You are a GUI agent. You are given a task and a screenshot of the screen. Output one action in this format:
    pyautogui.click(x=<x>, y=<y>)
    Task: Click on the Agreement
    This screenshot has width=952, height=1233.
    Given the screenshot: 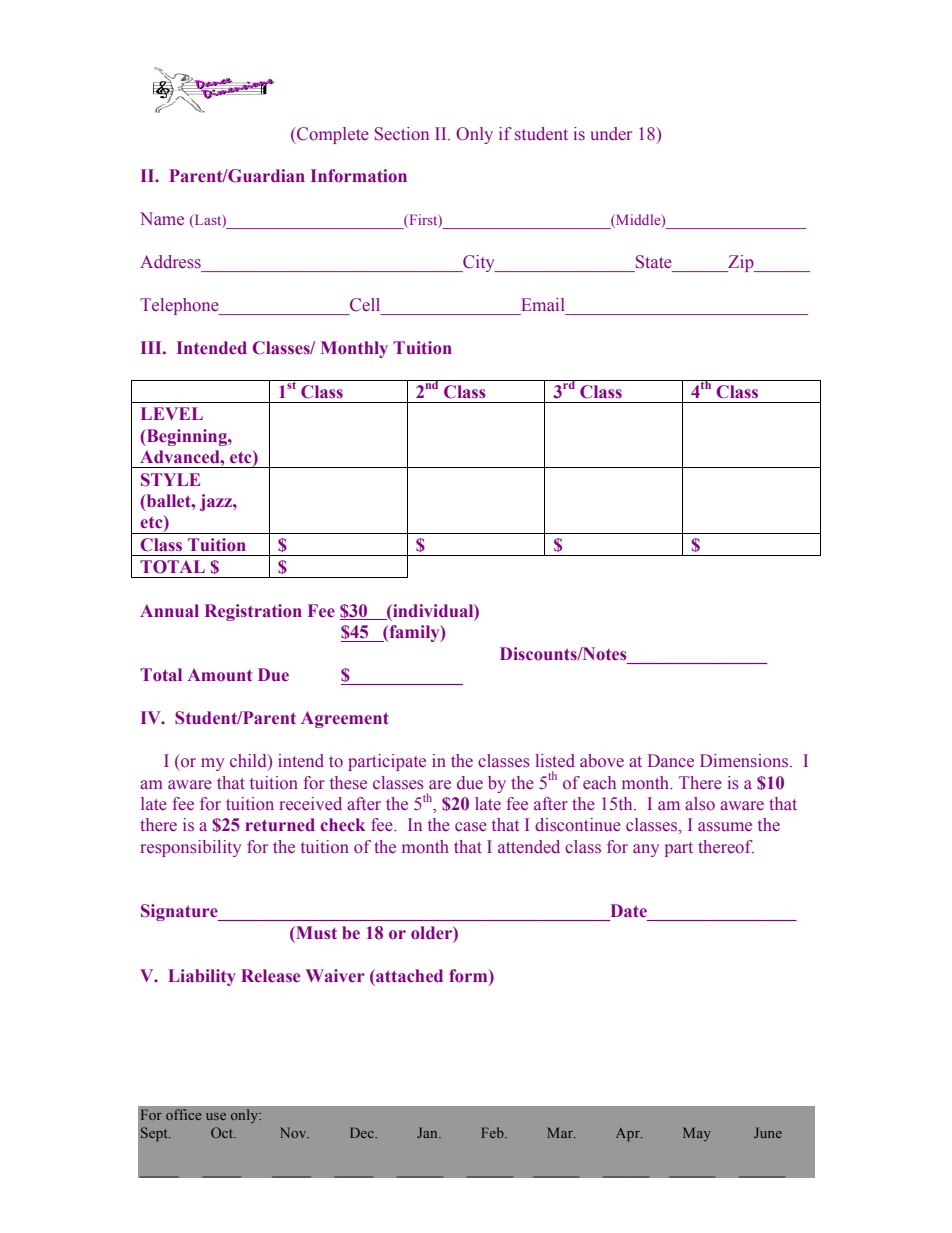 What is the action you would take?
    pyautogui.click(x=345, y=719)
